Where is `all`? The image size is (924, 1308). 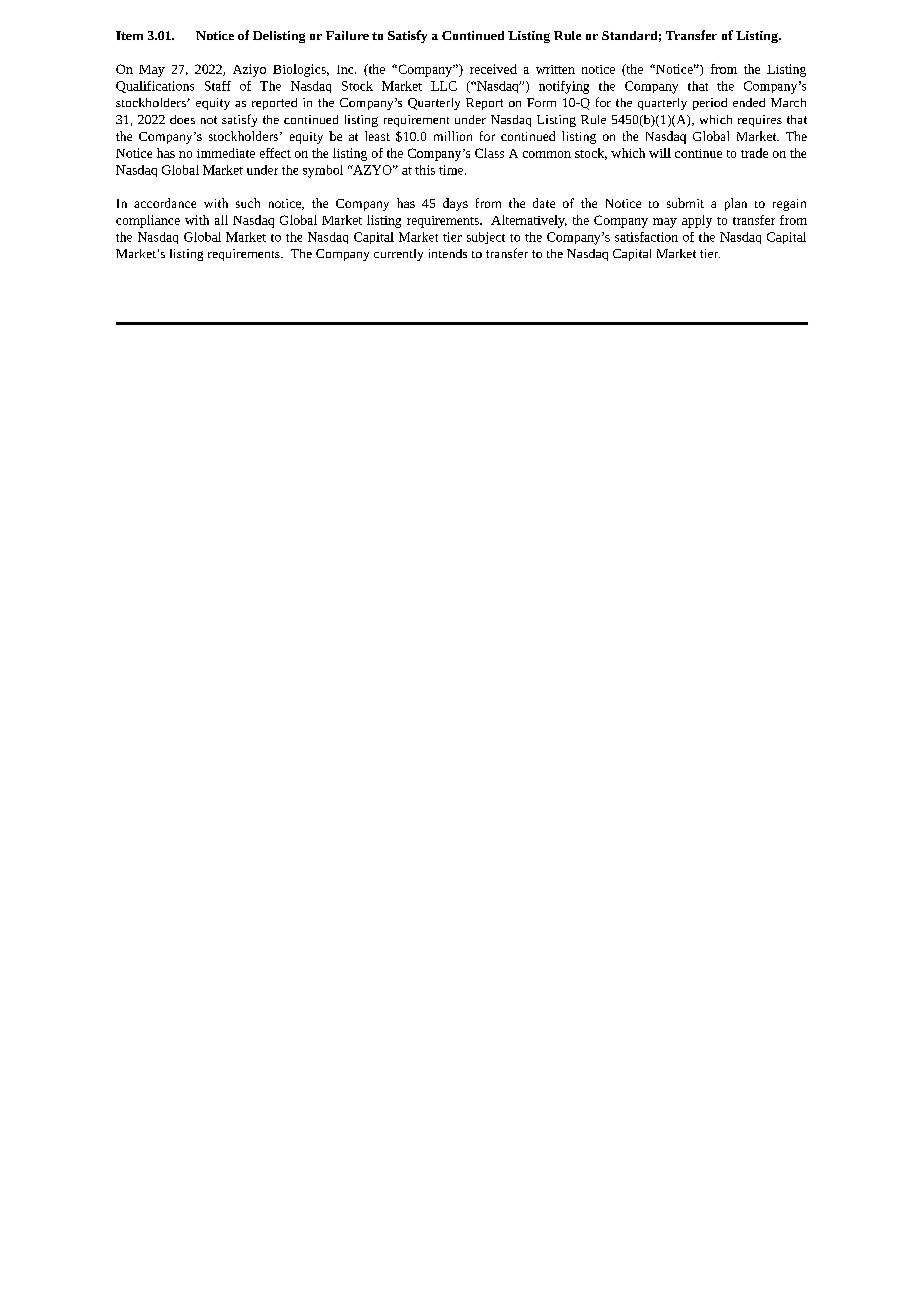
all is located at coordinates (221, 220).
